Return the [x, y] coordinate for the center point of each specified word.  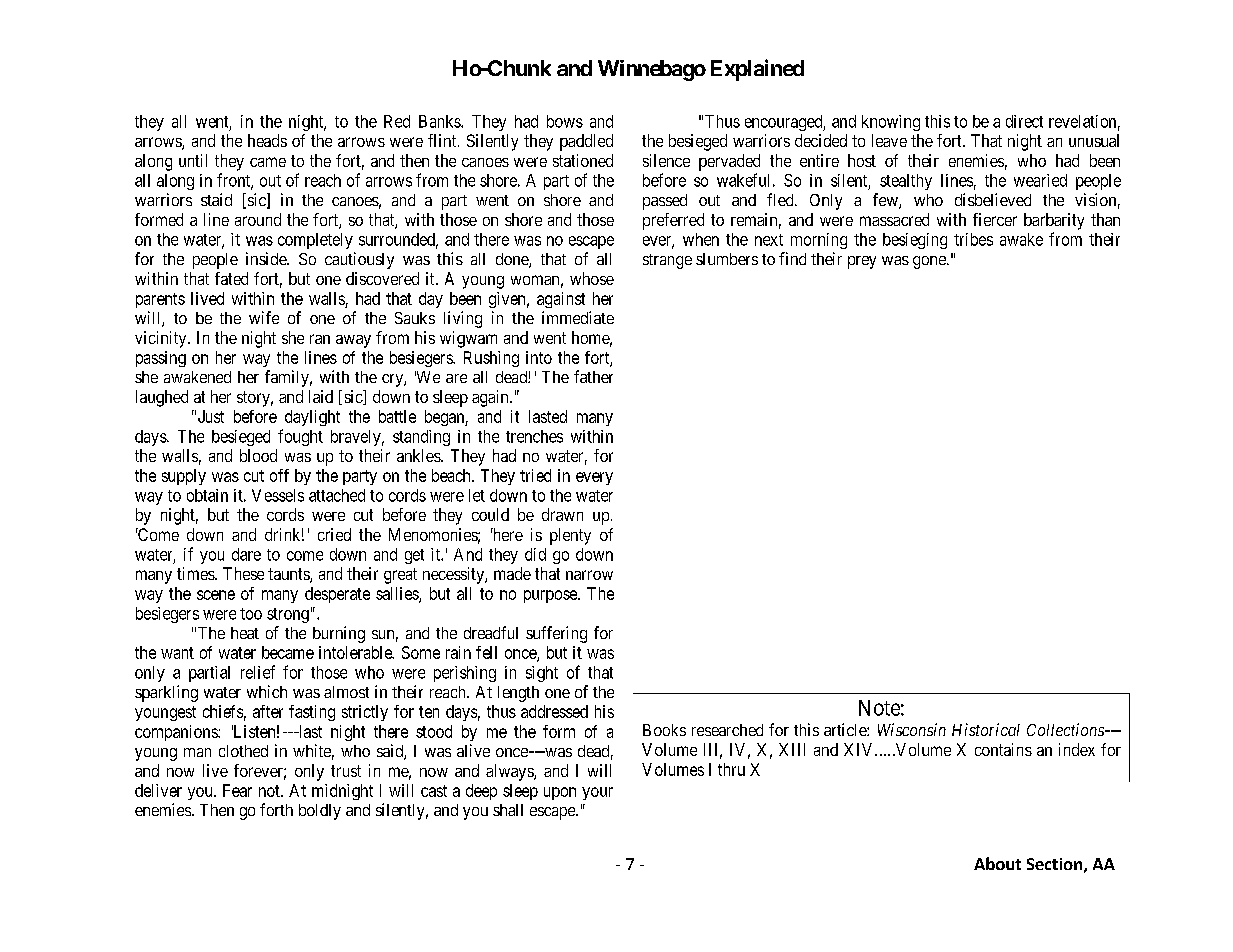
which [267, 691]
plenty [570, 536]
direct [1024, 121]
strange [667, 261]
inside [267, 258]
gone [930, 262]
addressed [554, 711]
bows [565, 121]
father [593, 376]
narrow [589, 575]
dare [246, 554]
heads [267, 140]
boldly [320, 812]
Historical [986, 729]
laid [321, 396]
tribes [973, 239]
